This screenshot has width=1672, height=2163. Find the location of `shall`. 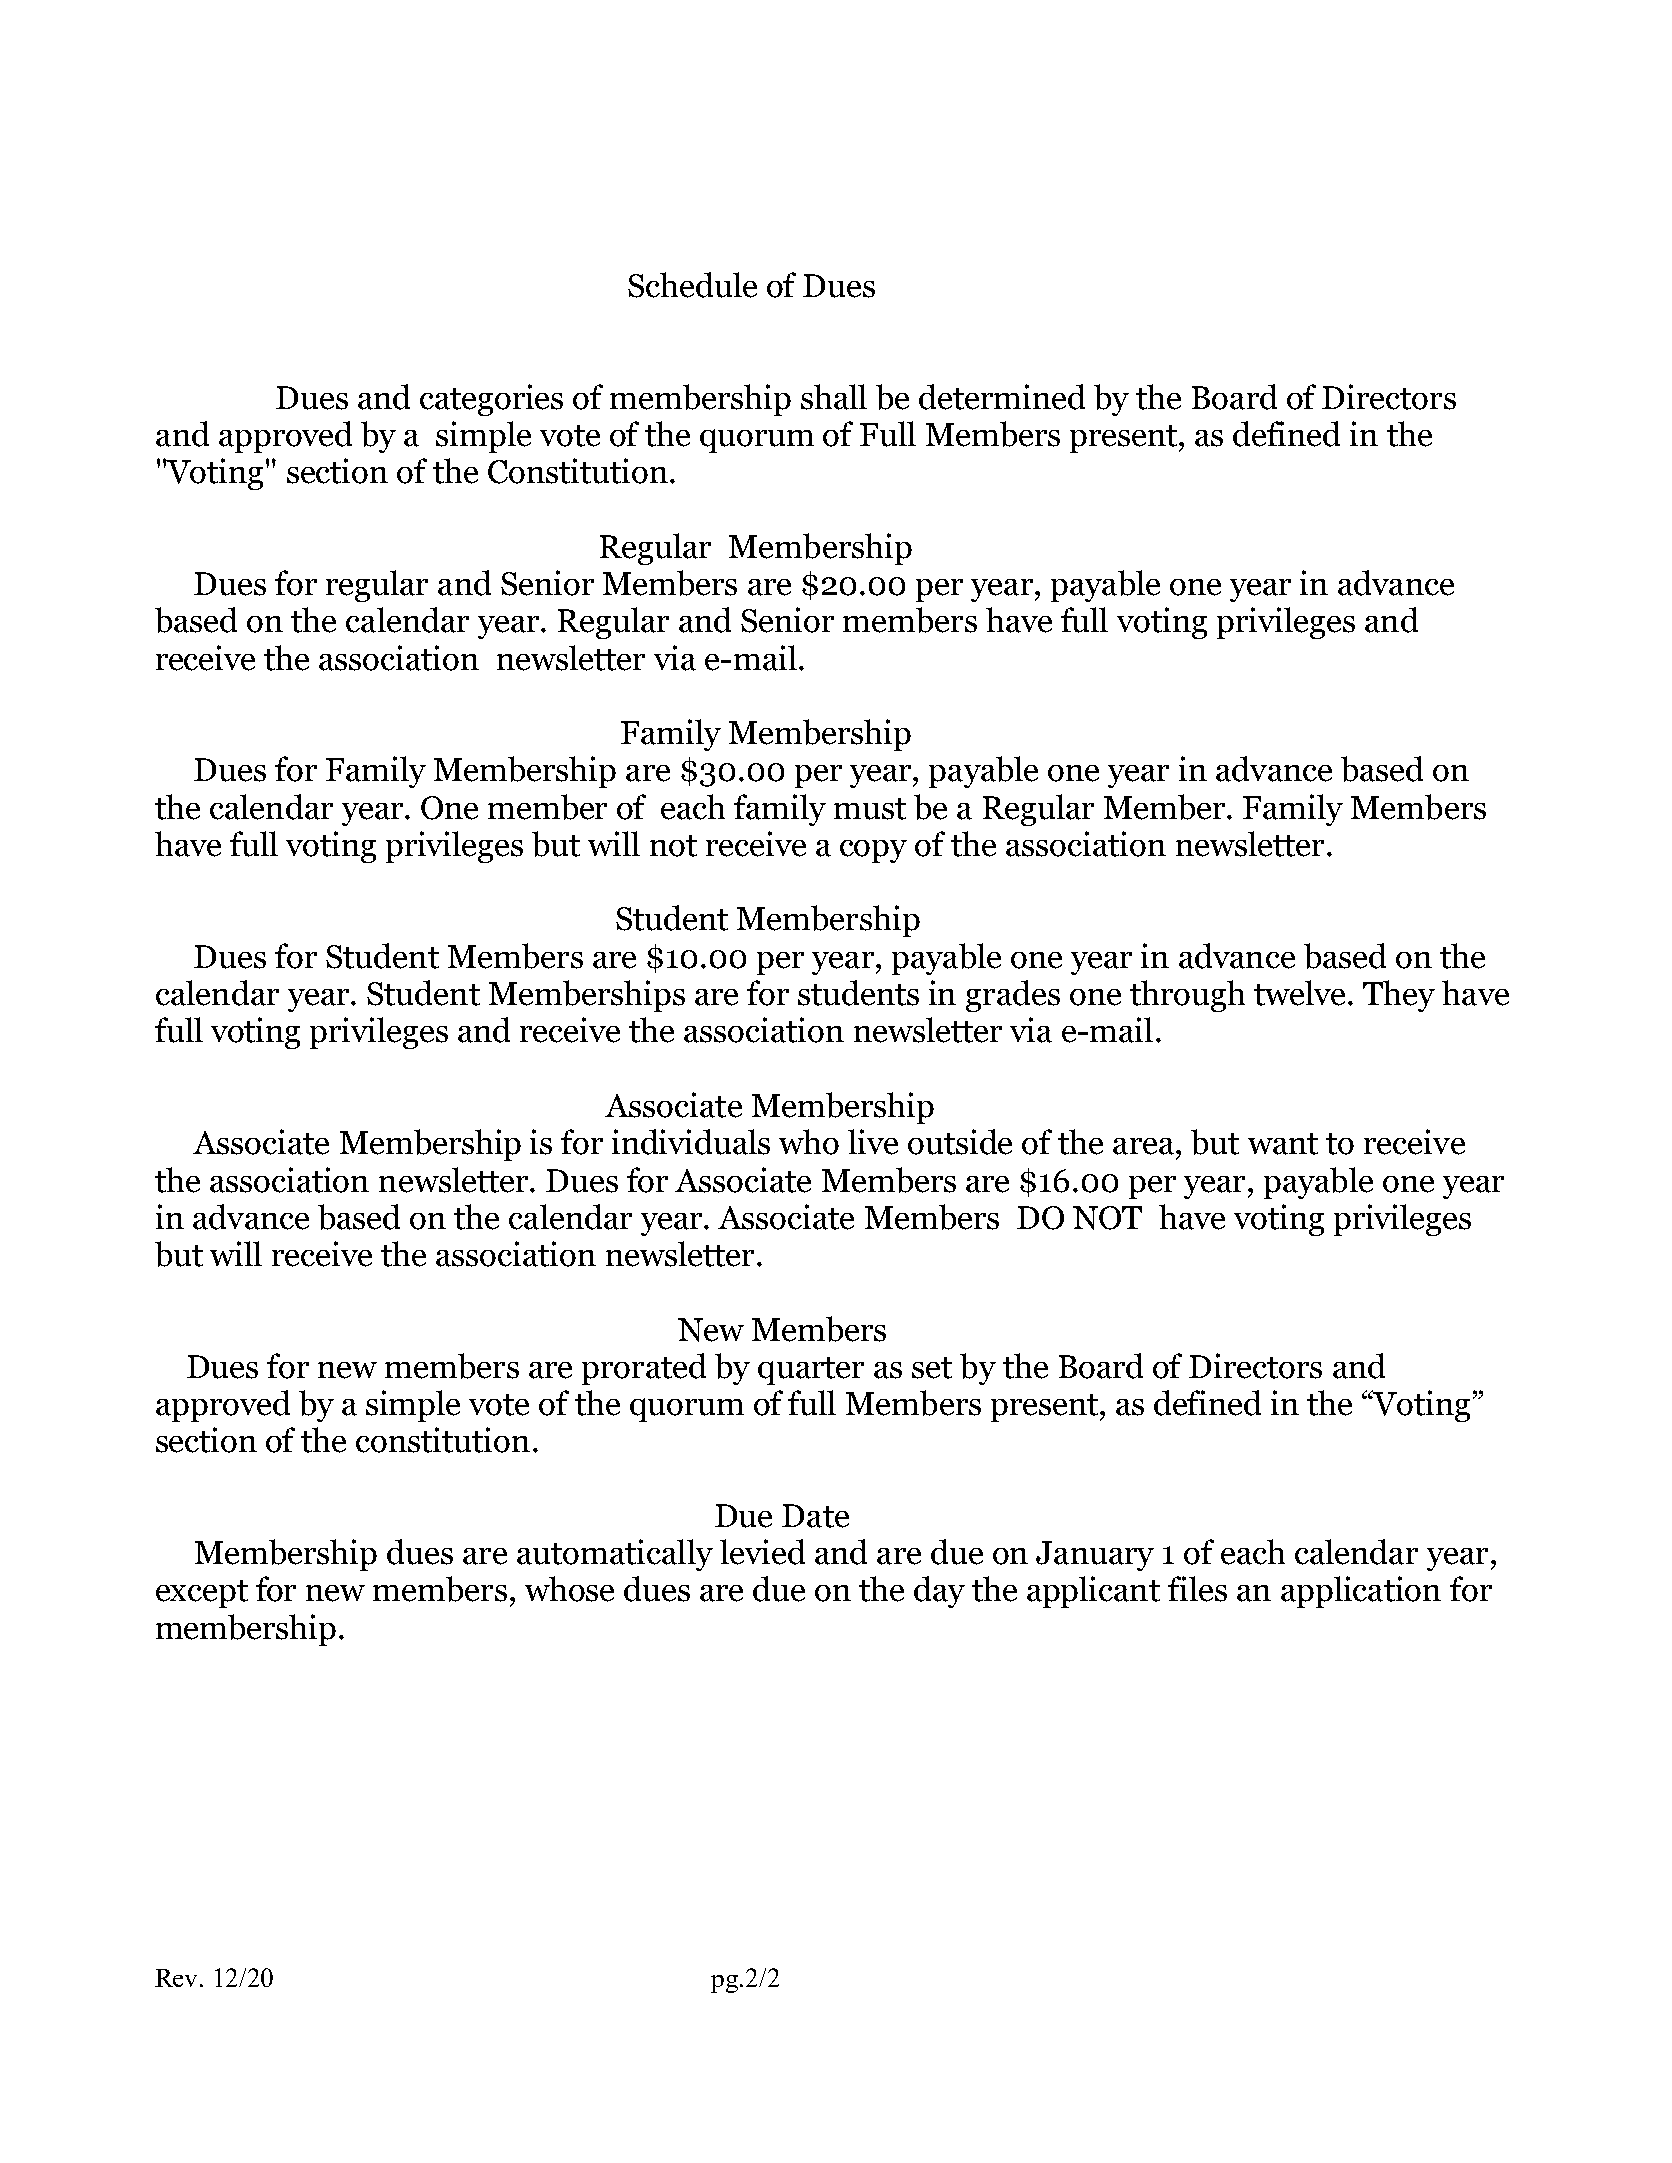

shall is located at coordinates (834, 397).
